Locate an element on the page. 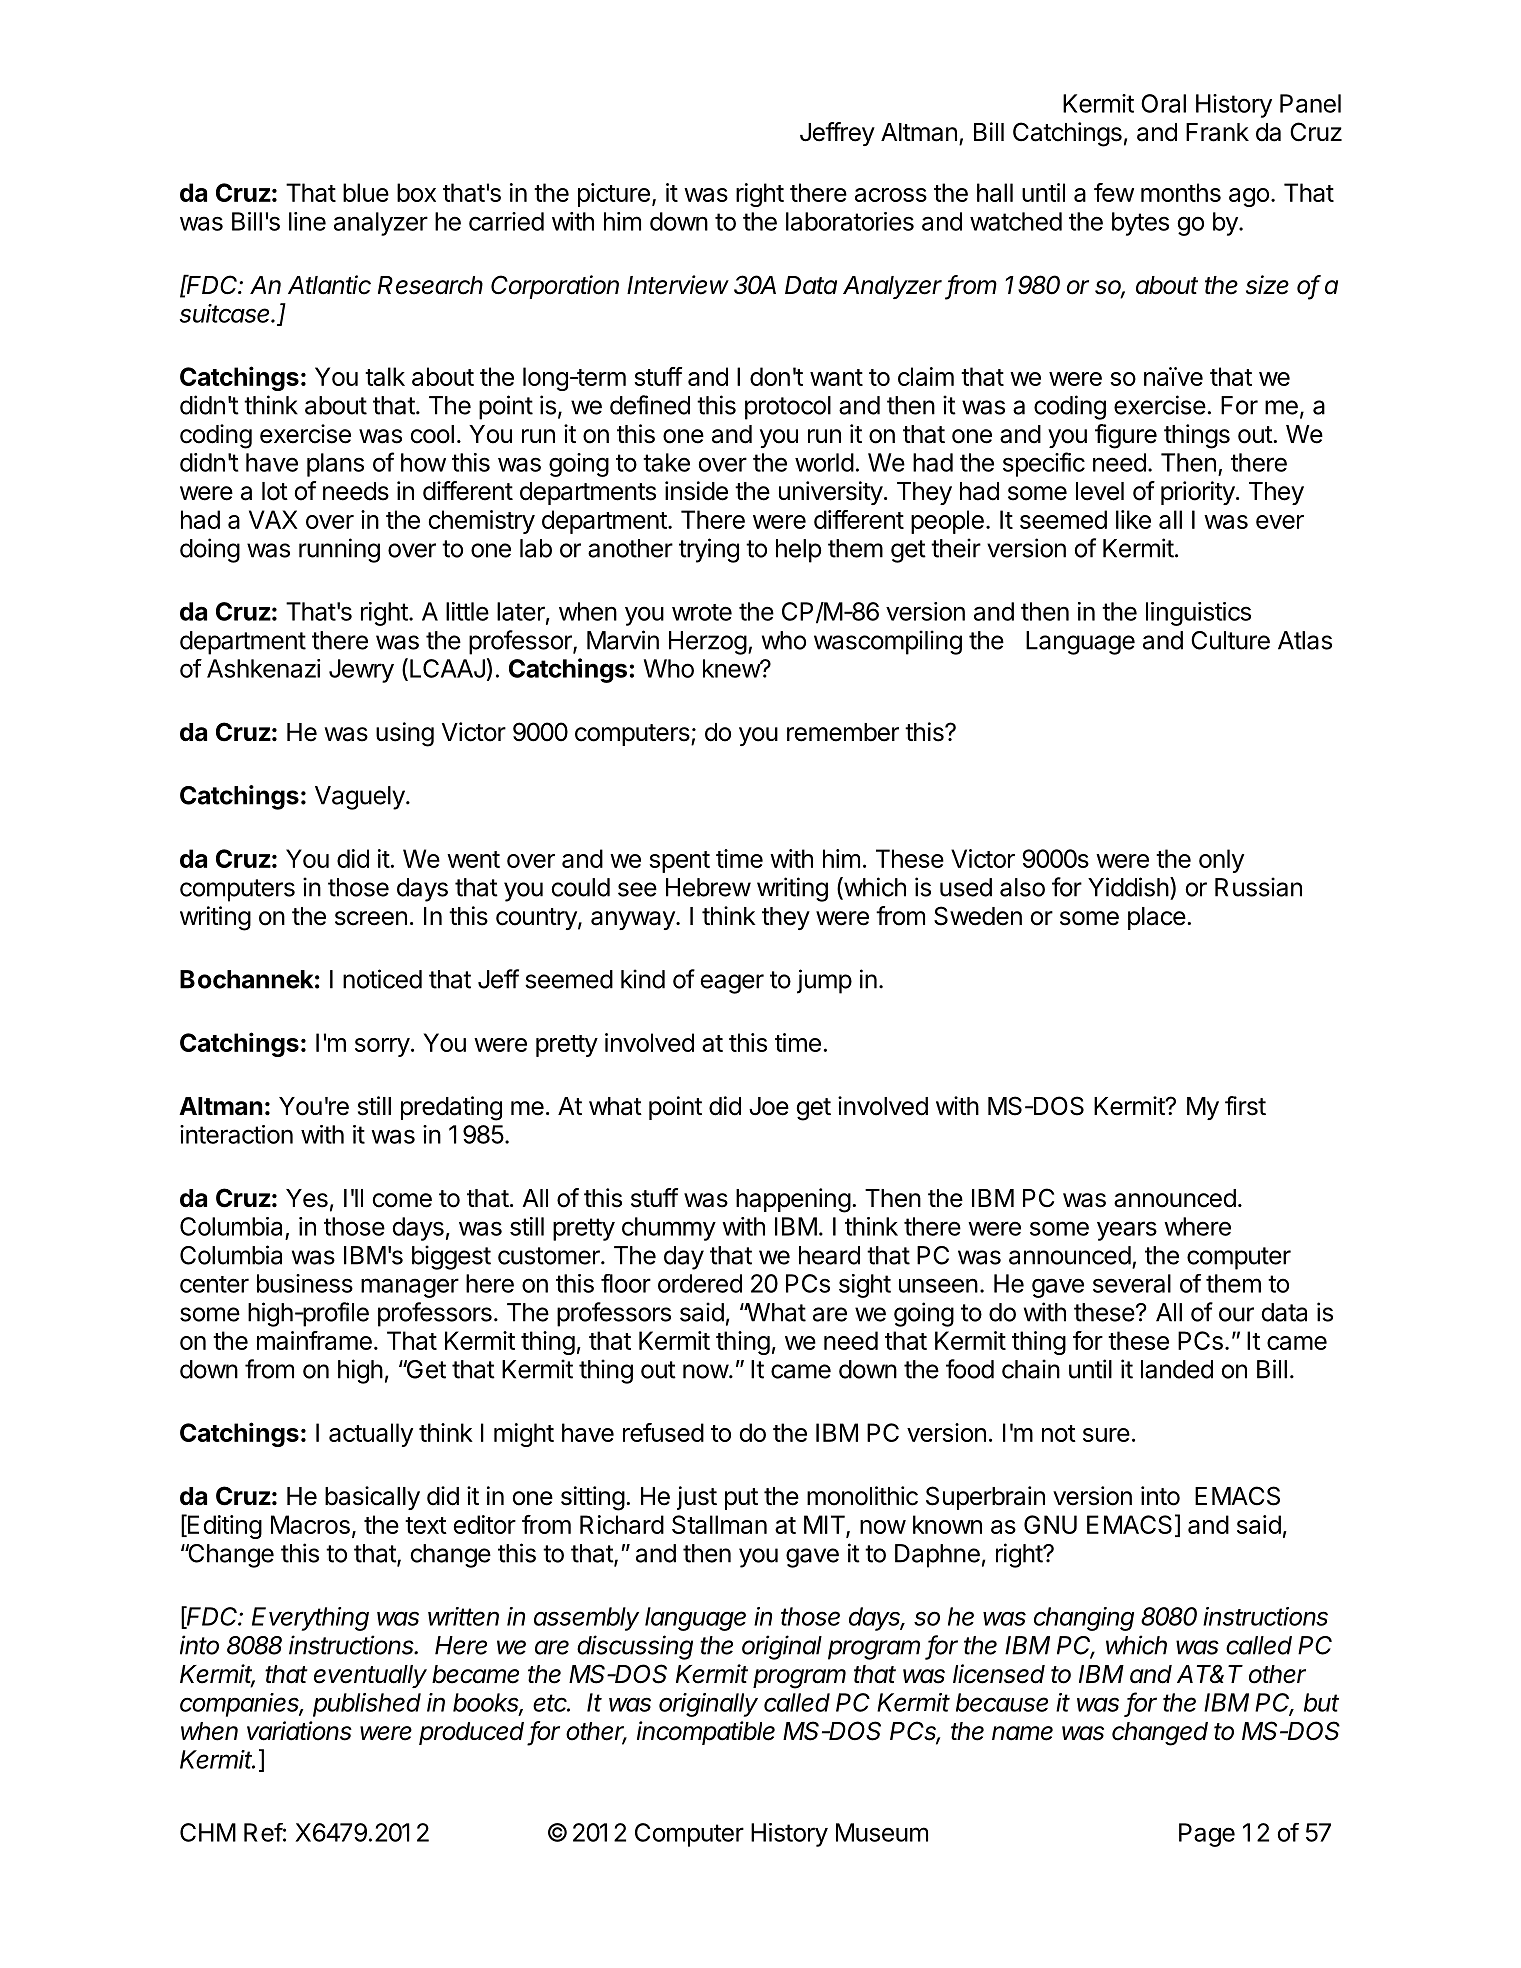  Yes is located at coordinates (307, 1198).
